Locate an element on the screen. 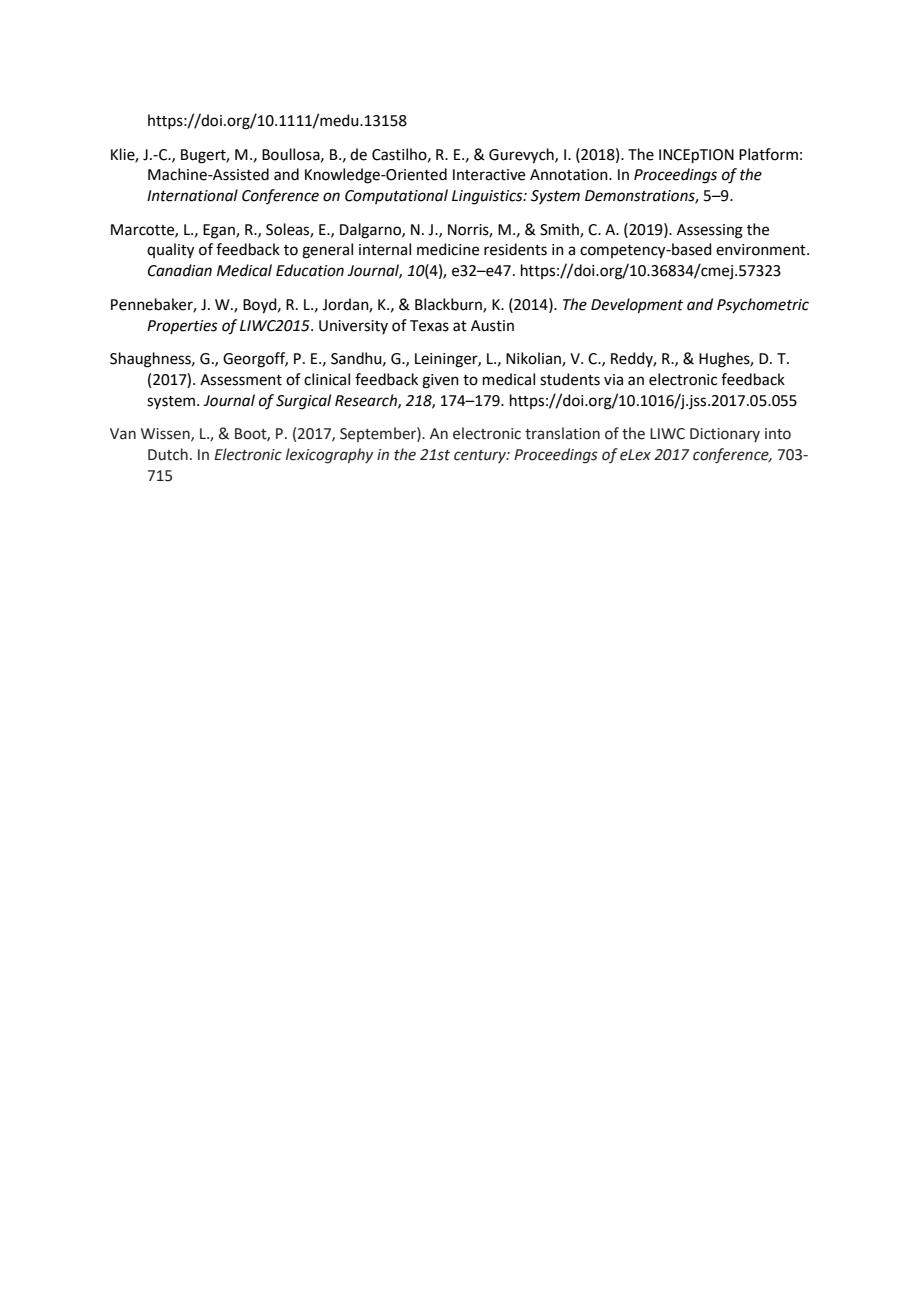 The height and width of the screenshot is (1308, 924). Texas is located at coordinates (429, 326).
